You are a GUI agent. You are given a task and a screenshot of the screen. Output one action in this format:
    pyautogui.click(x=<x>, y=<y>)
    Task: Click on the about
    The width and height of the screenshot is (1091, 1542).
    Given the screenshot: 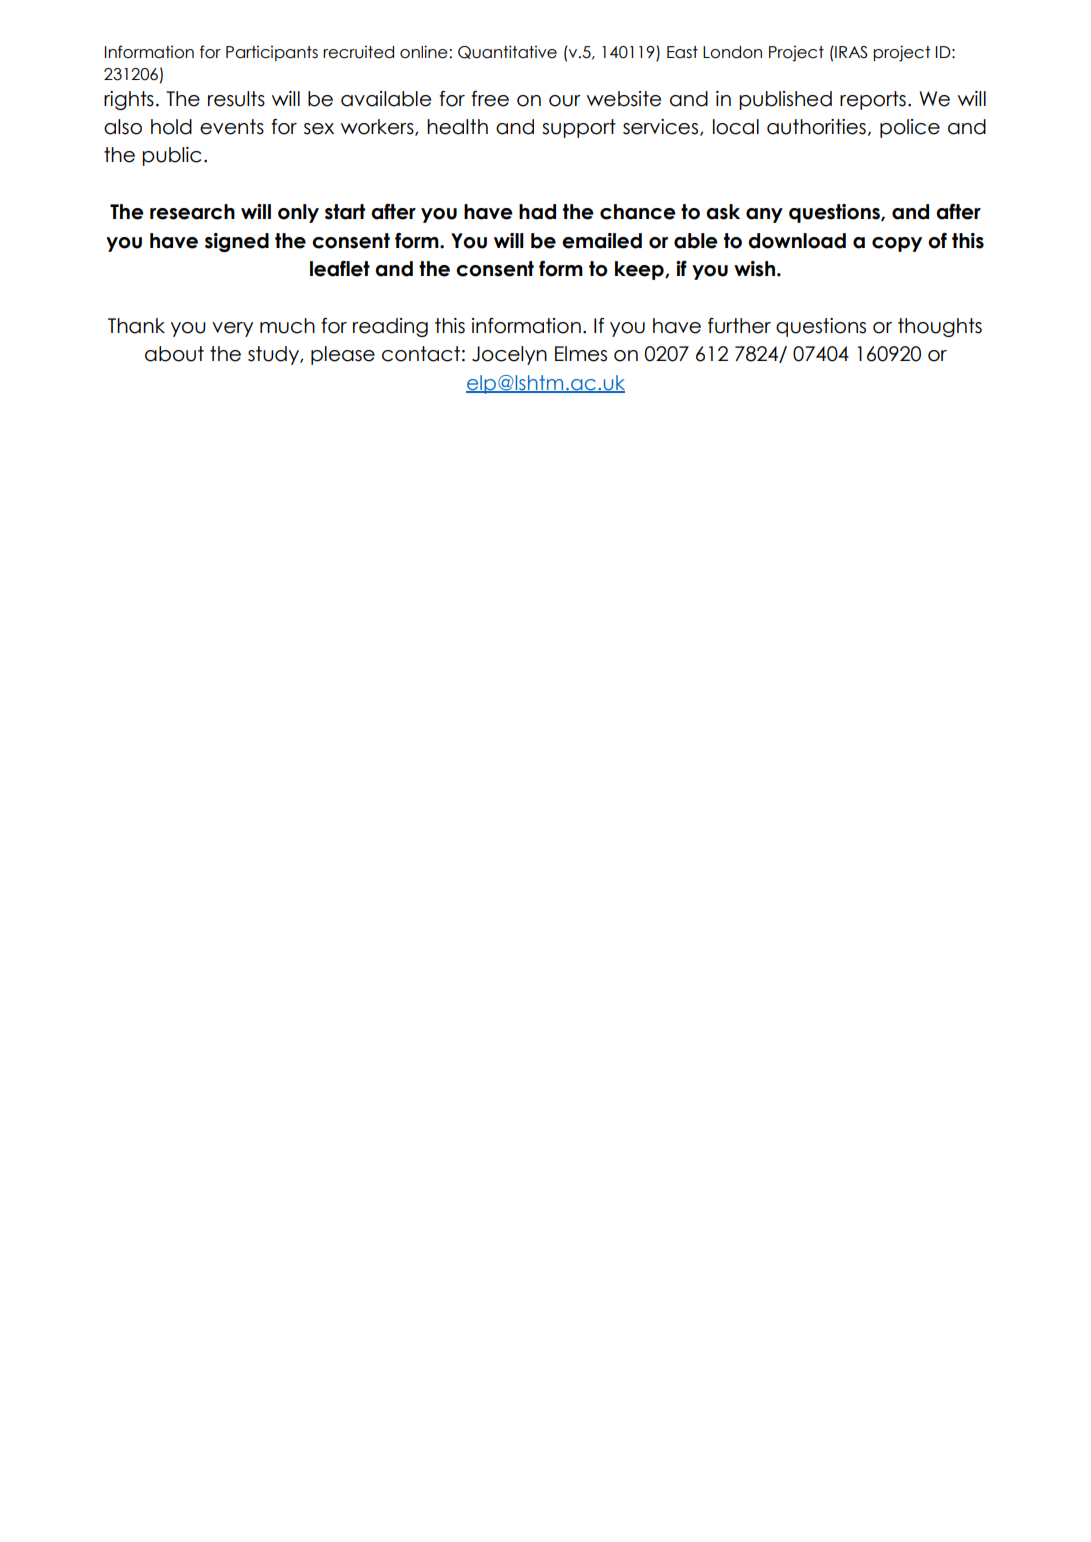 What is the action you would take?
    pyautogui.click(x=174, y=354)
